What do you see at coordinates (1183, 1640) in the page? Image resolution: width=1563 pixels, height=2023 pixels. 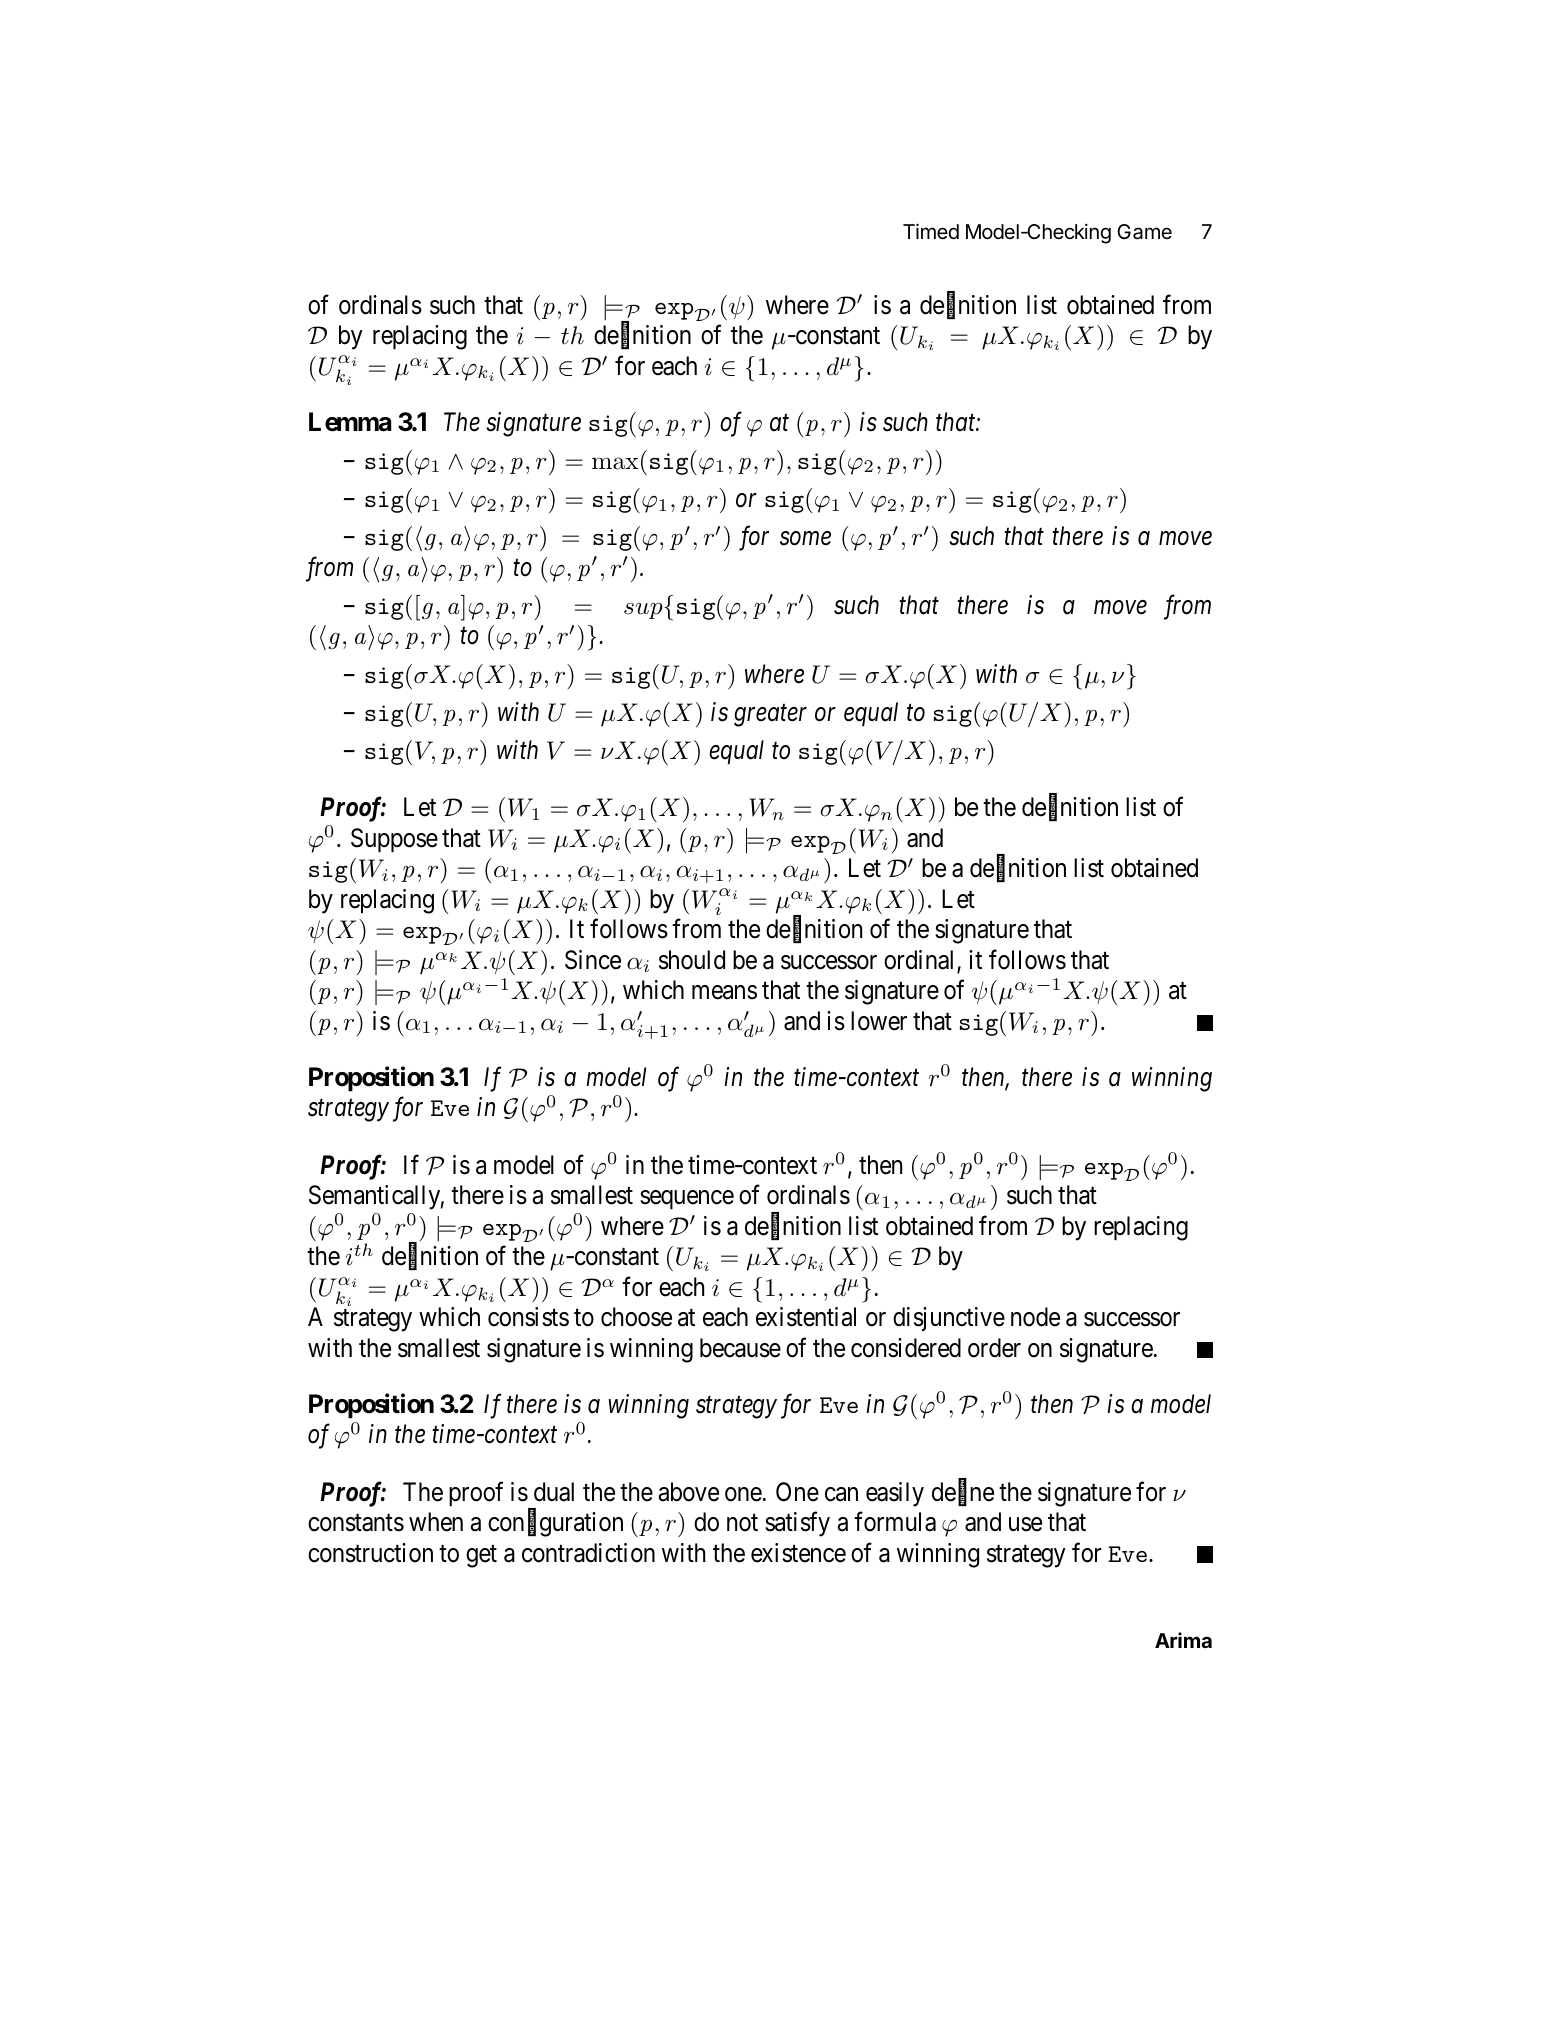 I see `Arima` at bounding box center [1183, 1640].
